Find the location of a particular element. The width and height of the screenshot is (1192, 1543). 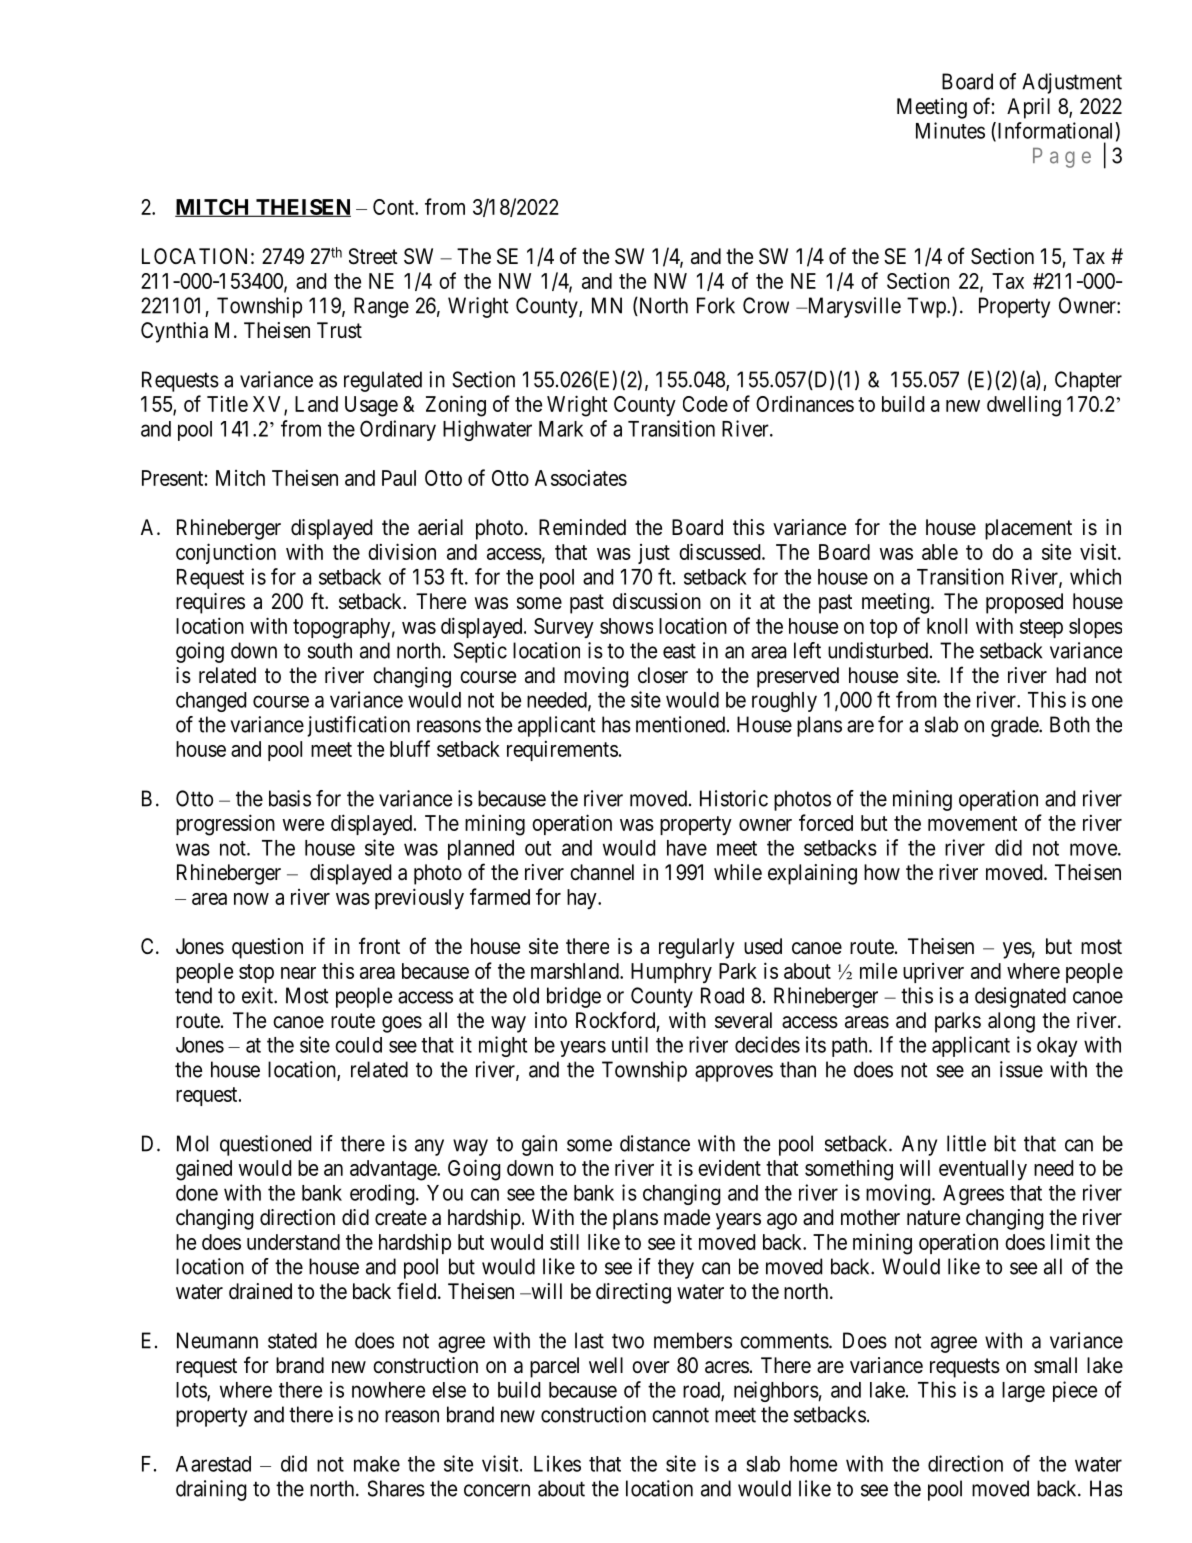

placement is located at coordinates (1028, 529).
